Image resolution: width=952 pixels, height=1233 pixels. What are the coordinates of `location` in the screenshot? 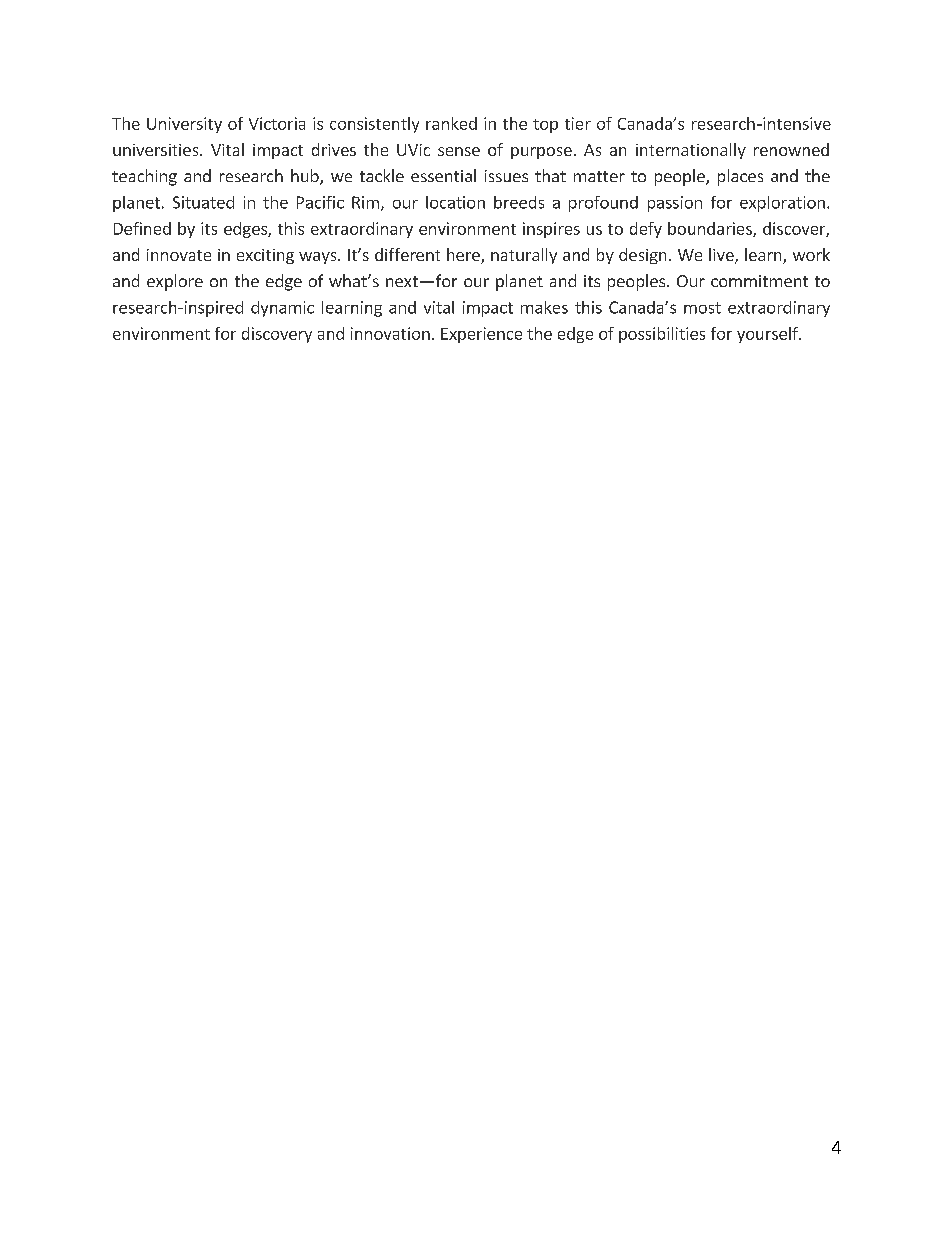 It's located at (455, 202).
